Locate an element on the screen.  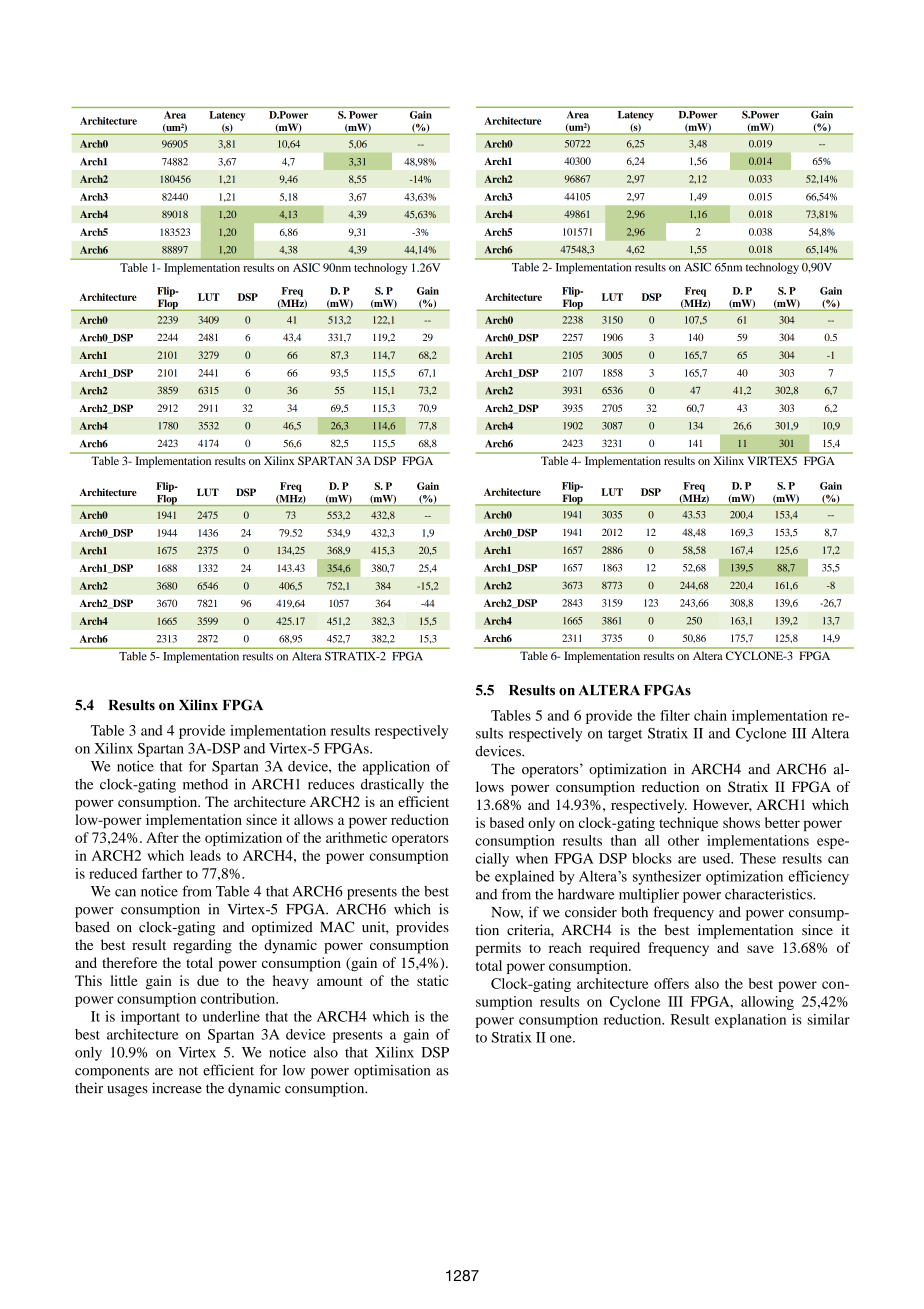
target is located at coordinates (625, 735).
